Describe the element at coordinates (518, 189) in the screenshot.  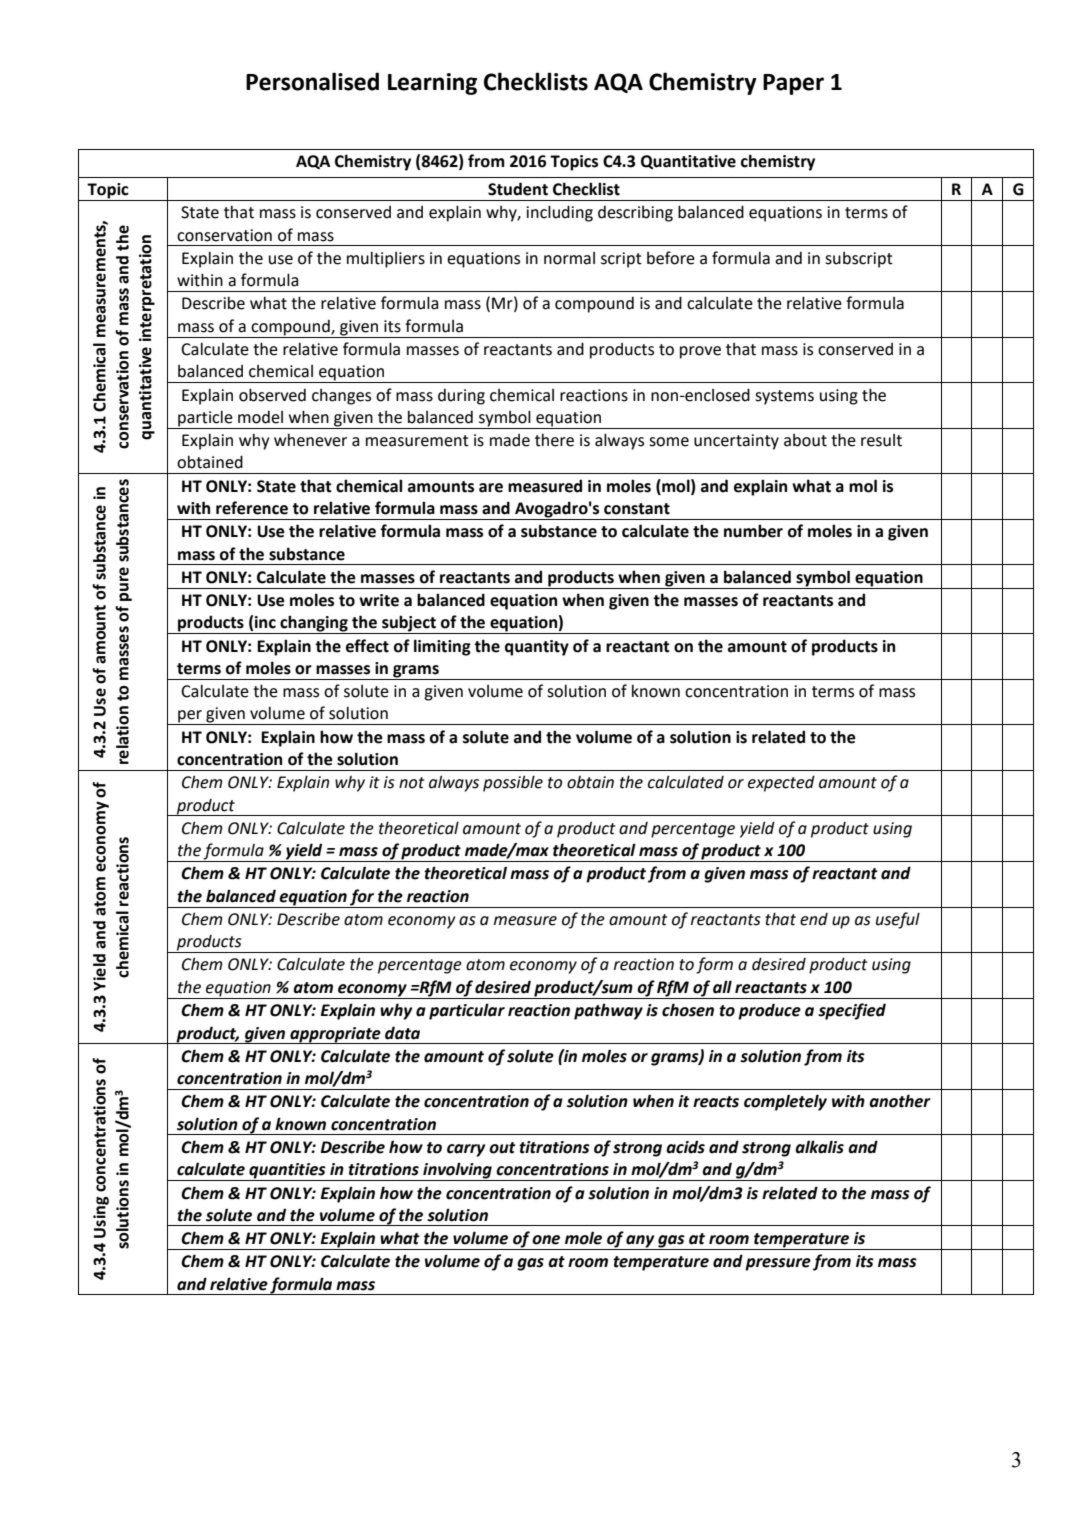
I see `Student` at that location.
